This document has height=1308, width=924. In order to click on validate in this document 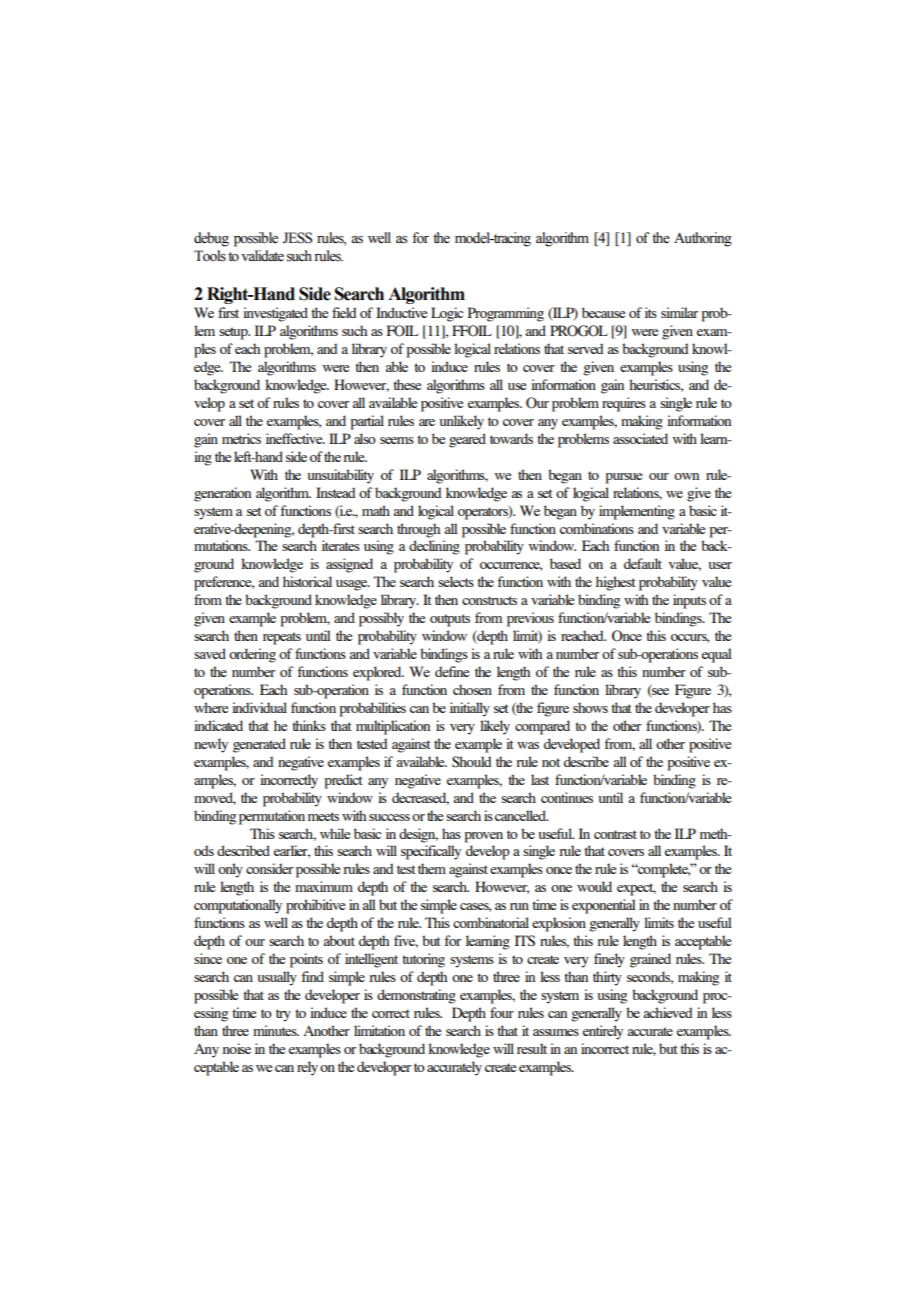, I will do `click(262, 255)`.
